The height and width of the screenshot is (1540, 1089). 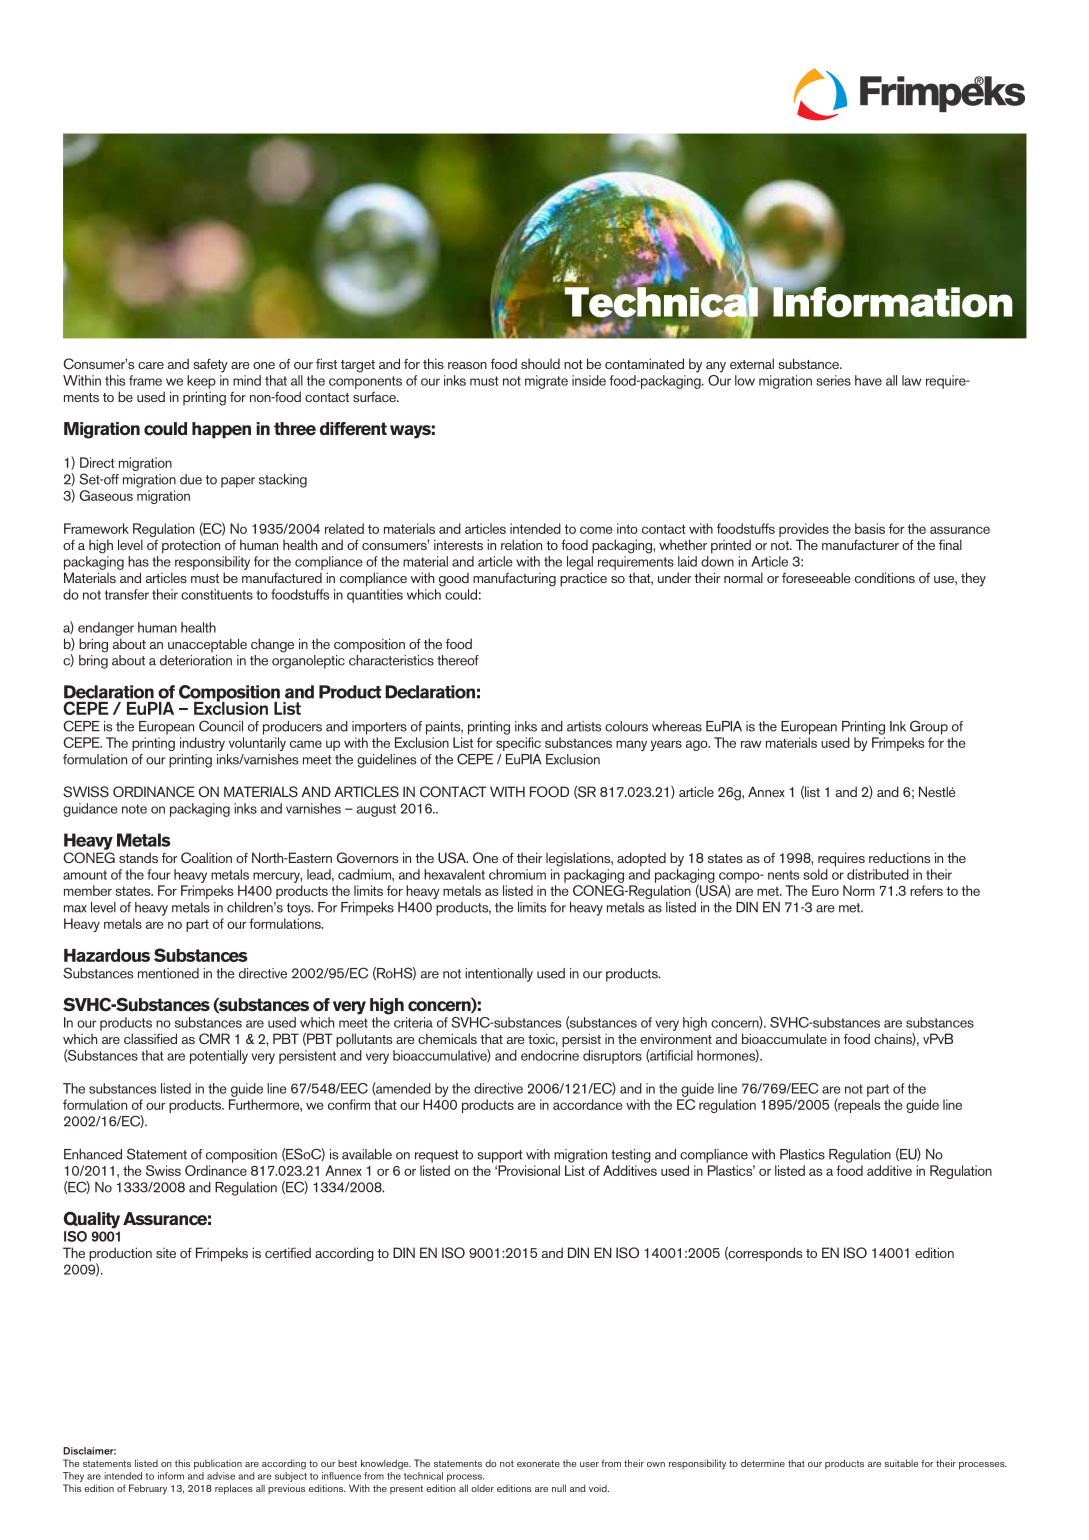 What do you see at coordinates (499, 975) in the screenshot?
I see `intentionally` at bounding box center [499, 975].
